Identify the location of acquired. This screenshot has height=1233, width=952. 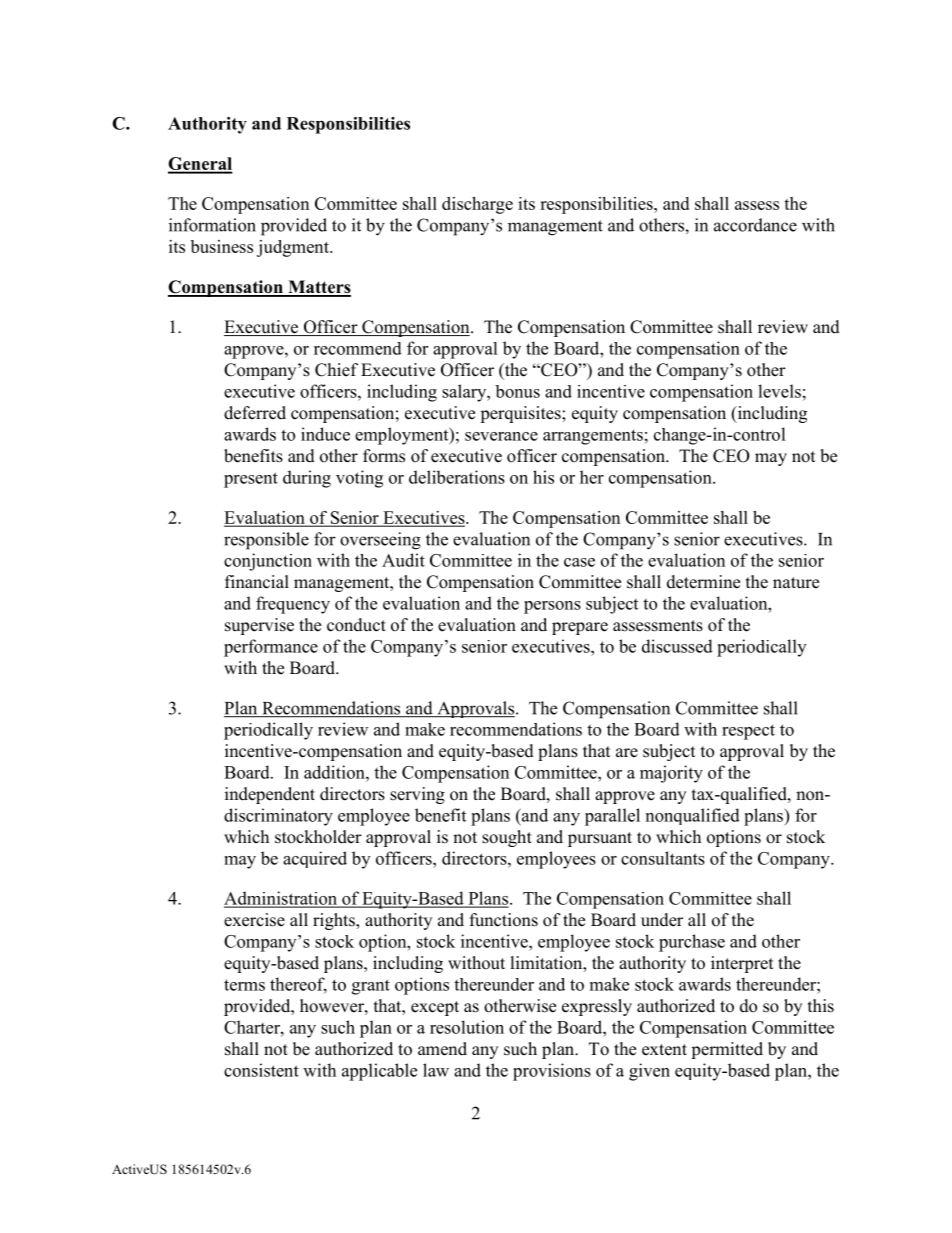
(315, 859).
